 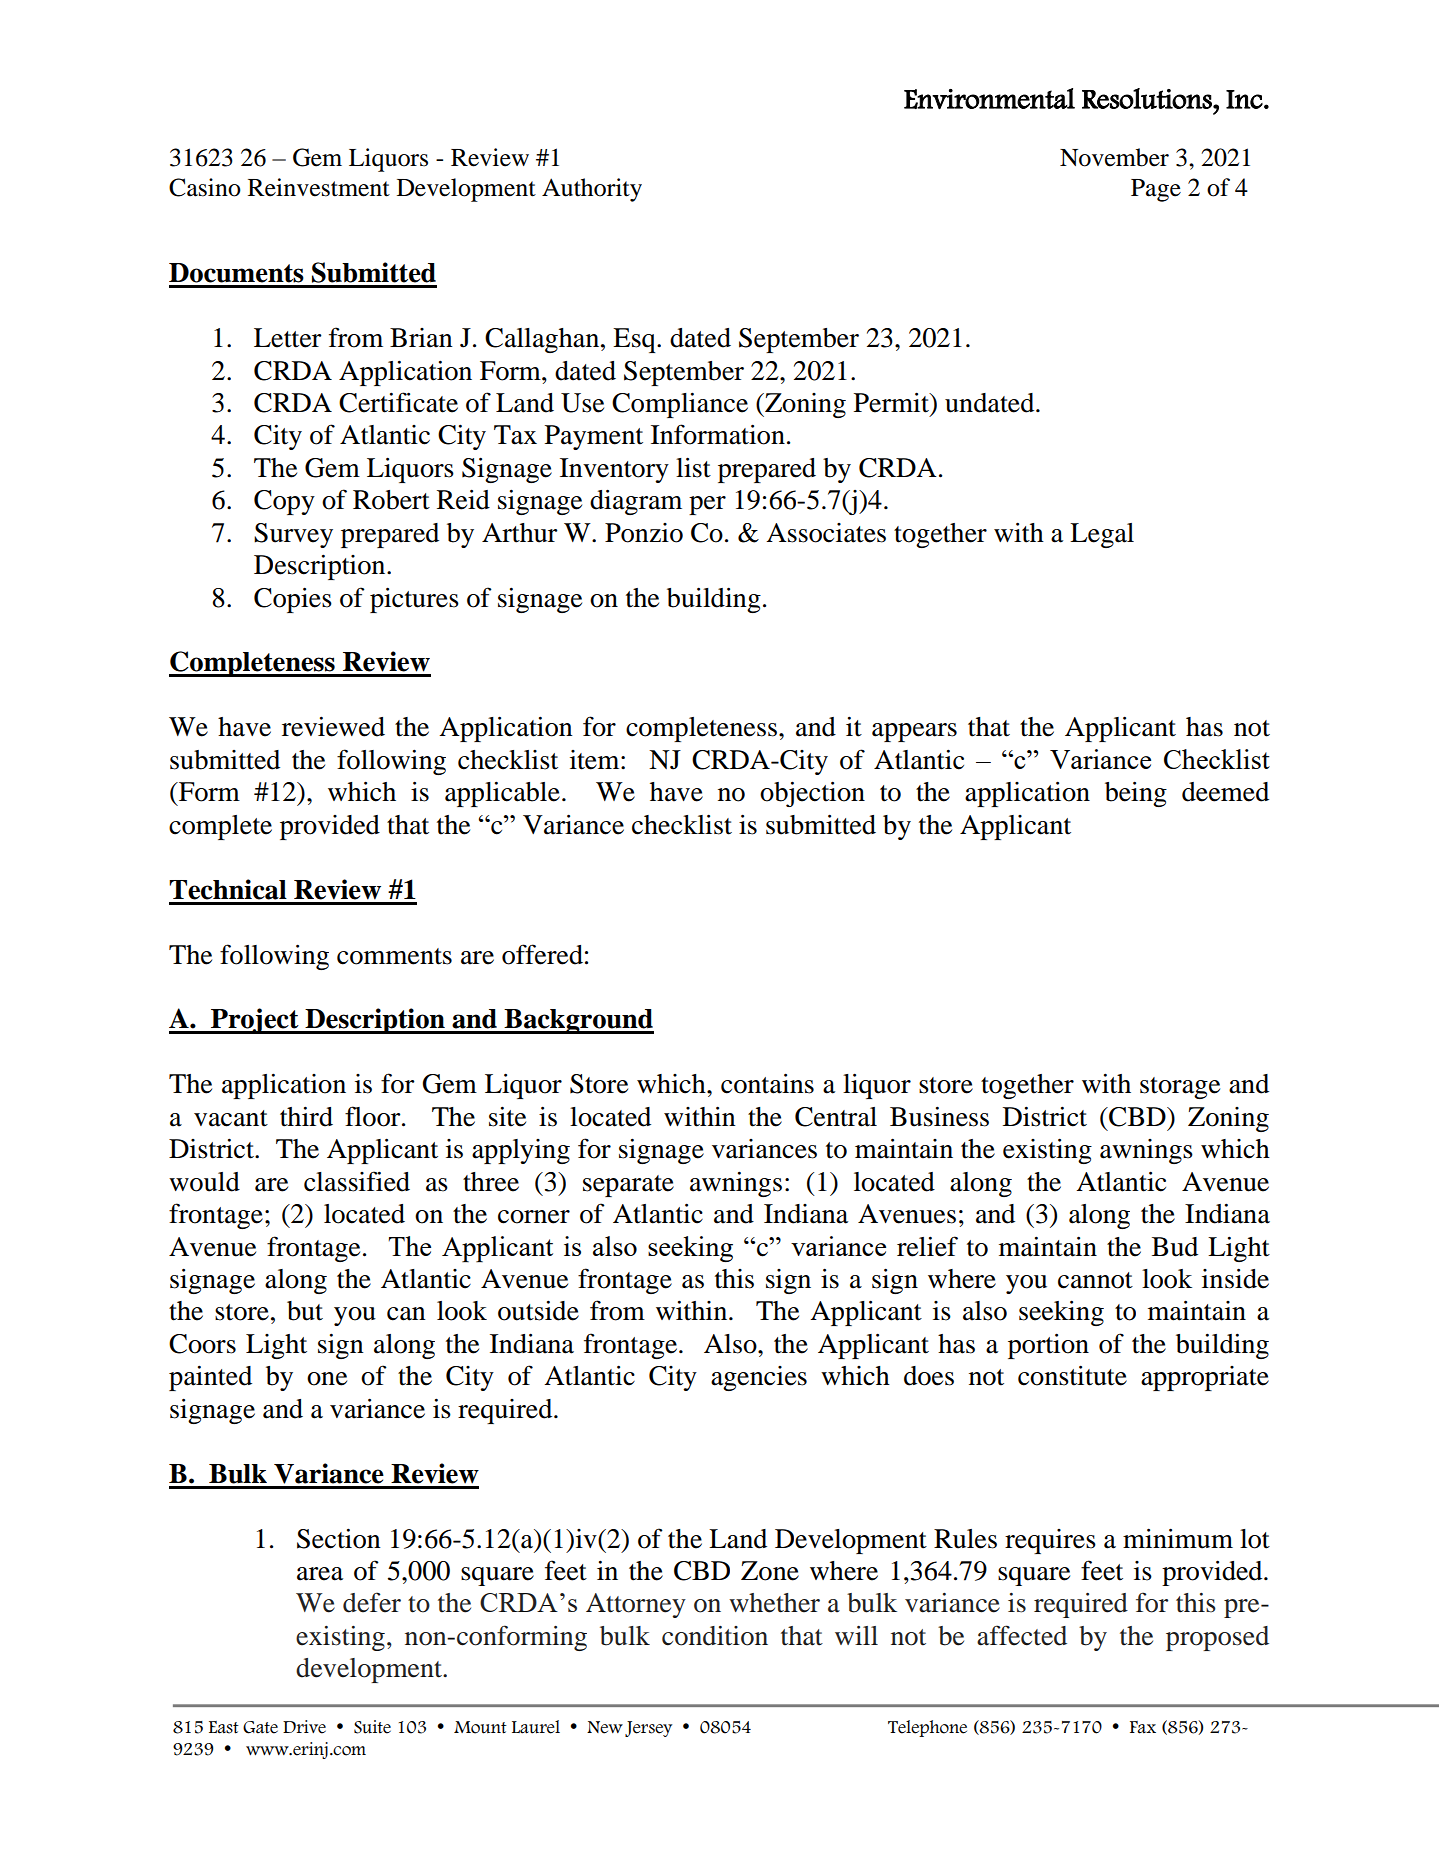 I want to click on Authority, so click(x=592, y=190).
